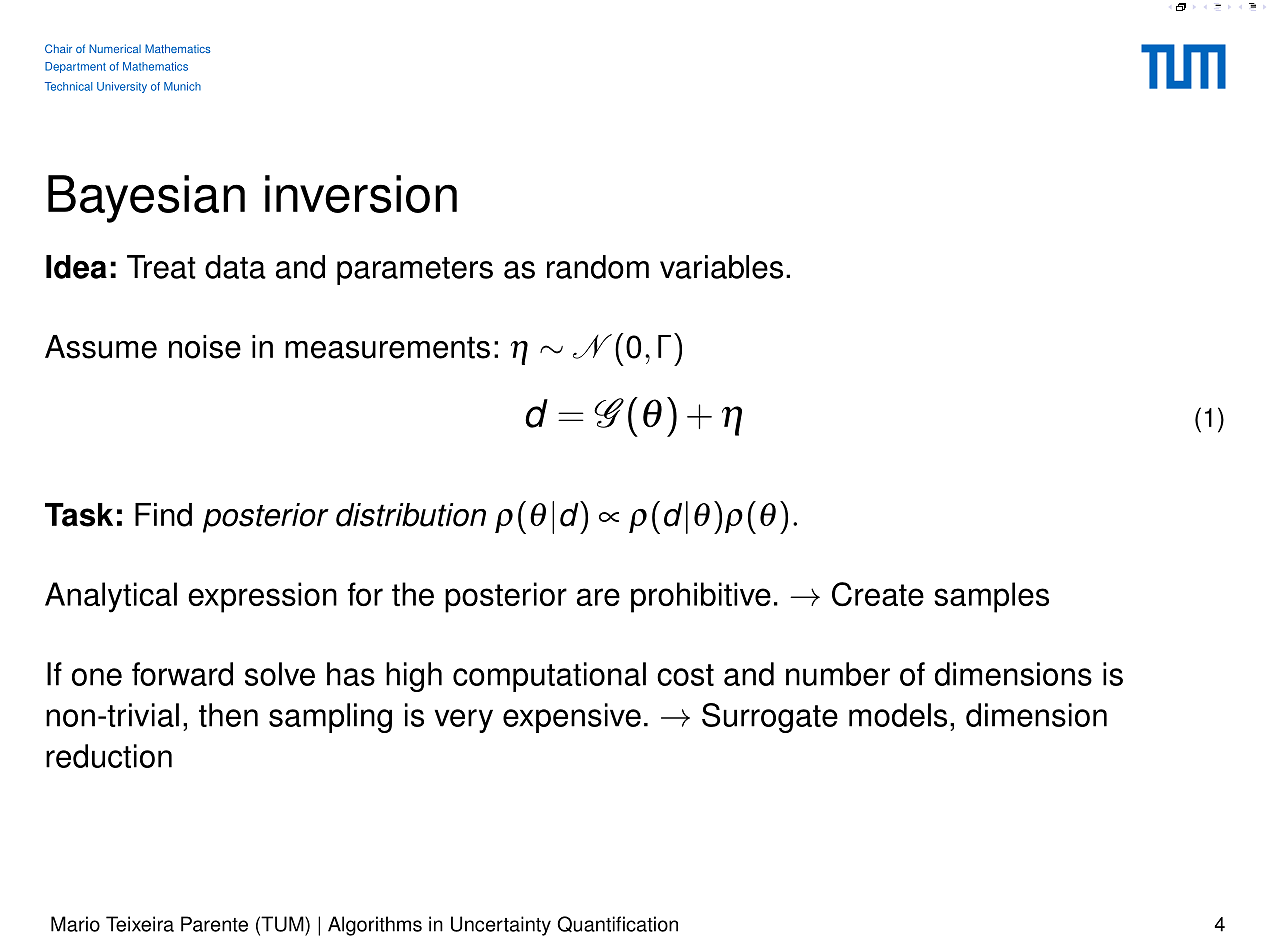 The height and width of the image is (952, 1270). I want to click on models, so click(898, 715).
